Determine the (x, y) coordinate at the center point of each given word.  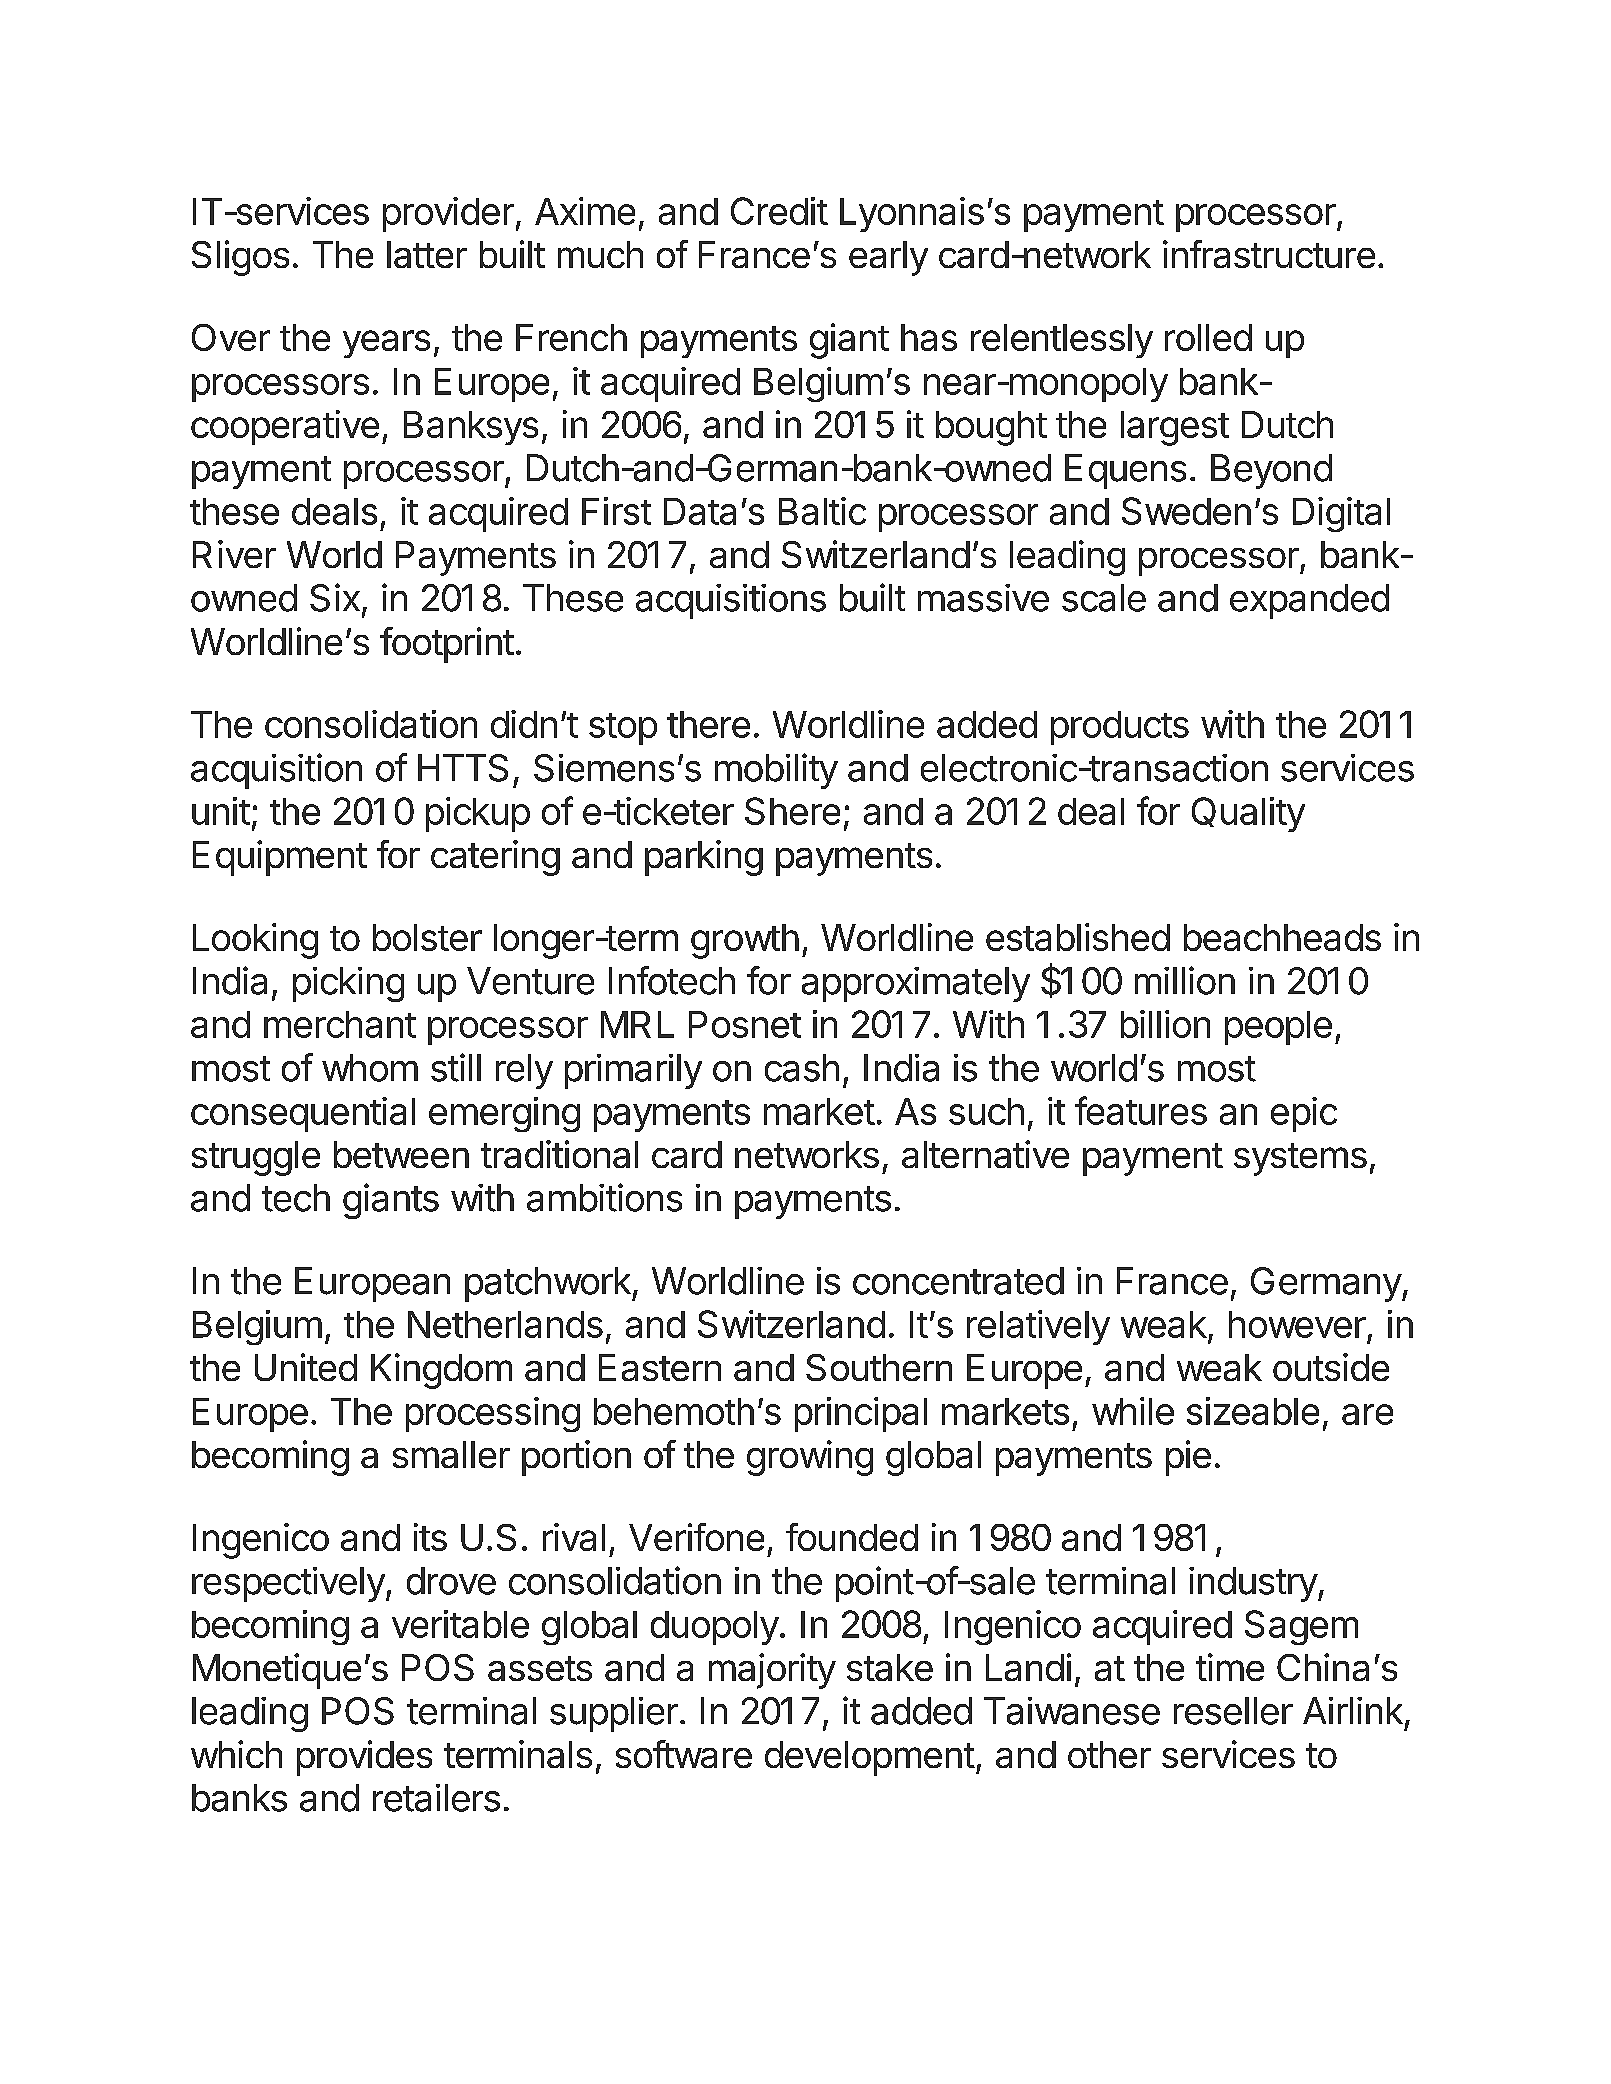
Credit (779, 211)
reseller (1233, 1711)
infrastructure (1269, 254)
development (870, 1758)
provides (364, 1758)
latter (427, 254)
